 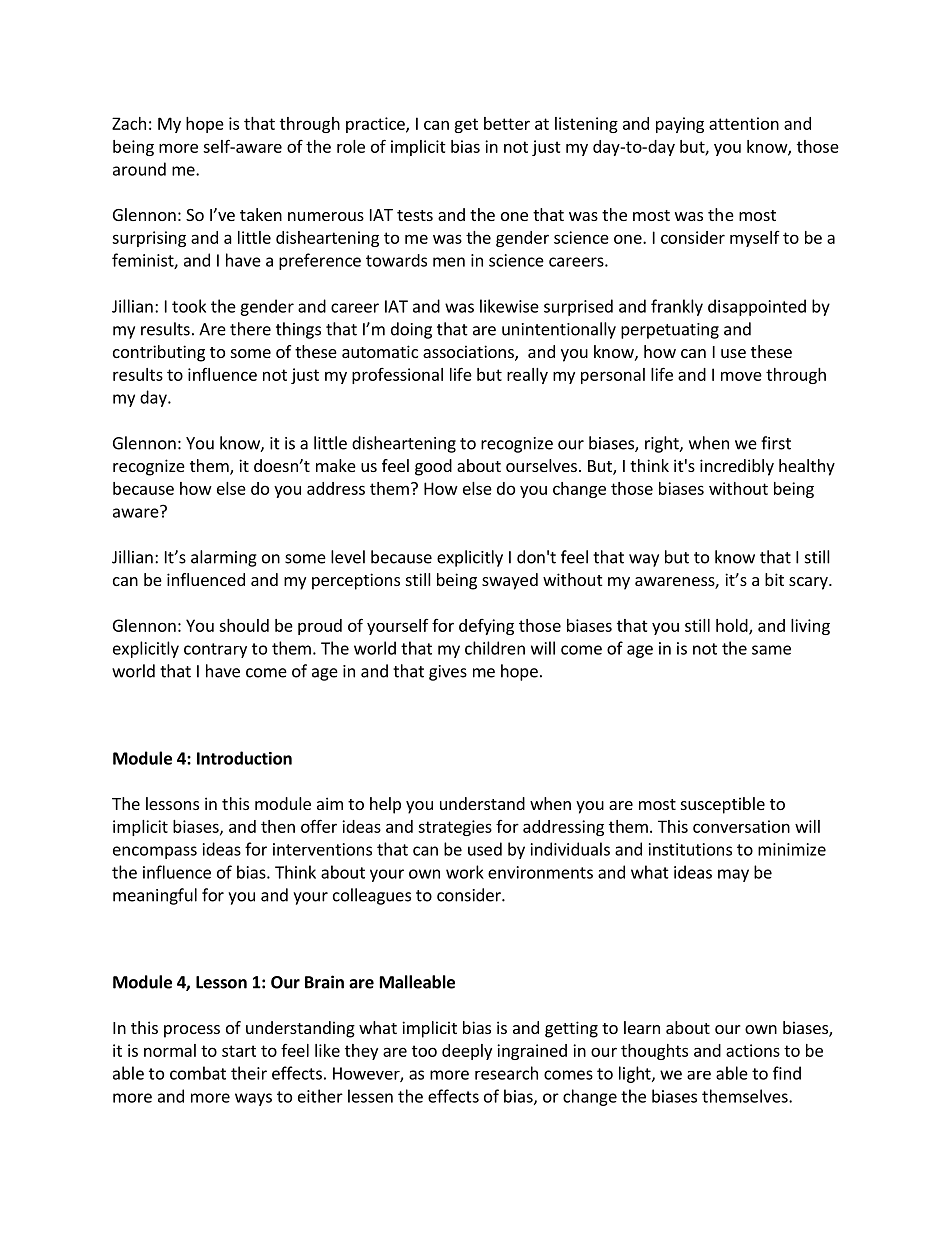 I want to click on better, so click(x=507, y=123).
